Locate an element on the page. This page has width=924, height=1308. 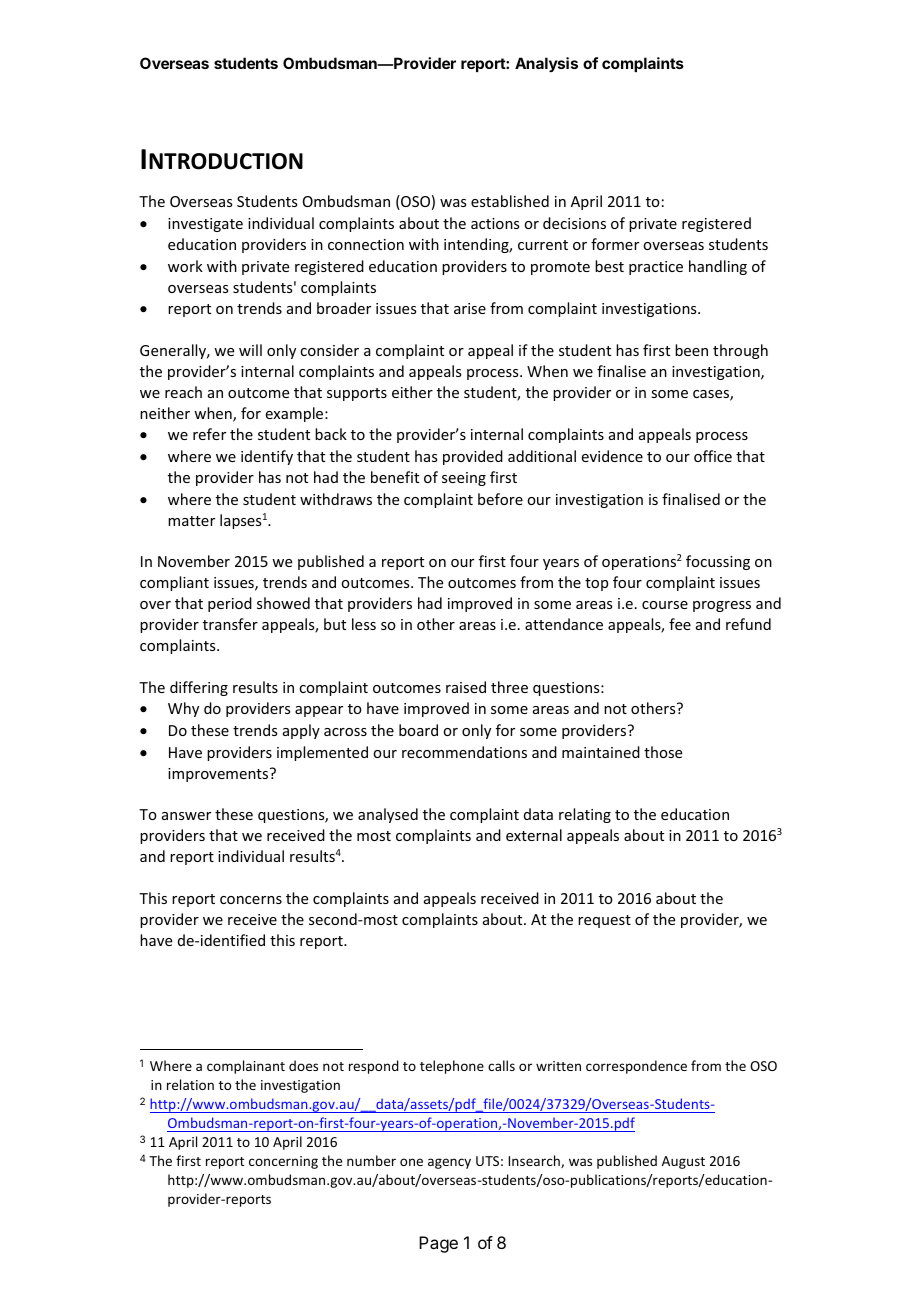
arise is located at coordinates (470, 308).
